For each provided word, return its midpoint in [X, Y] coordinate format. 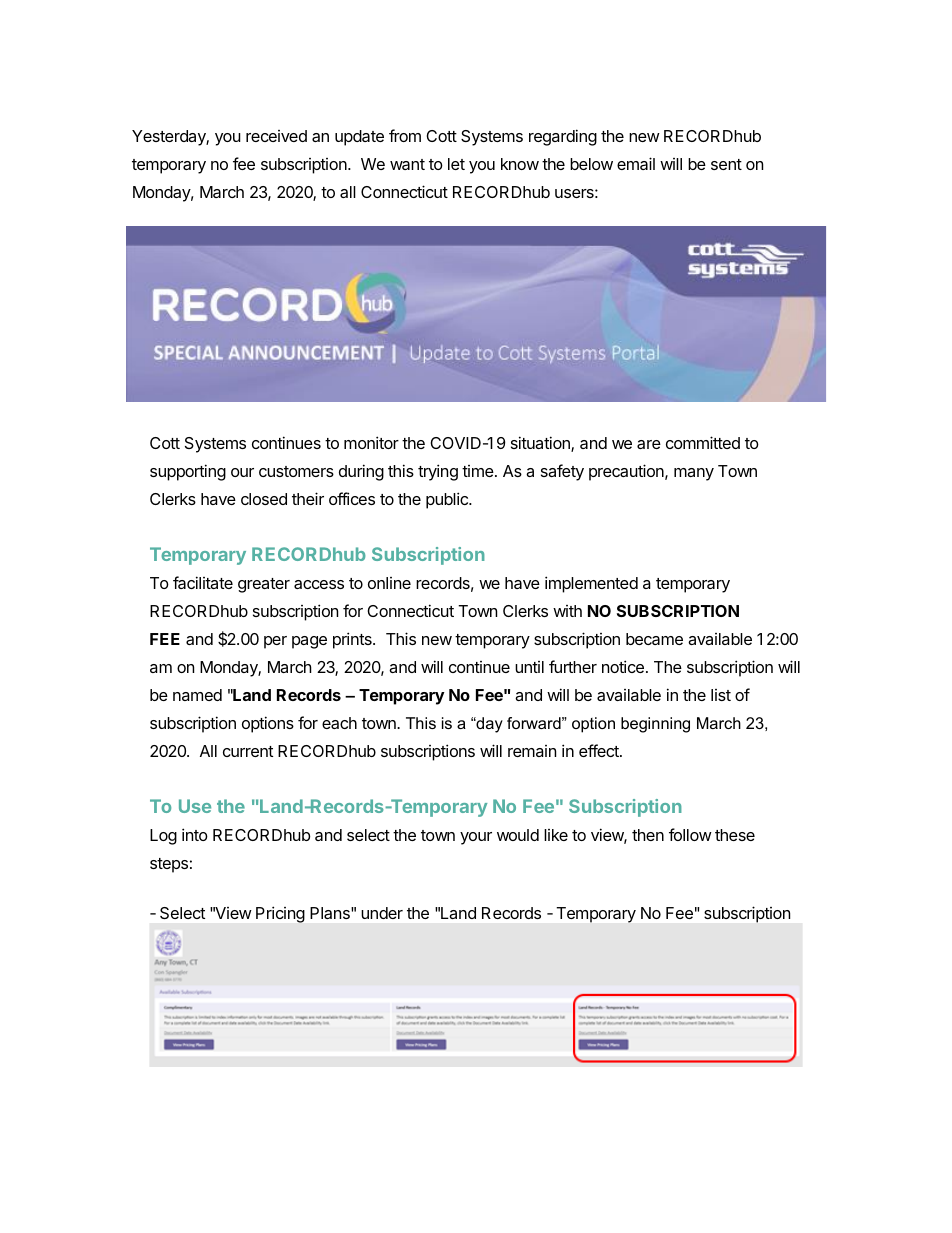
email [636, 163]
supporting [188, 472]
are [649, 444]
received [276, 136]
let [456, 164]
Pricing [280, 915]
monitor [371, 442]
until [529, 667]
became [654, 639]
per [275, 642]
